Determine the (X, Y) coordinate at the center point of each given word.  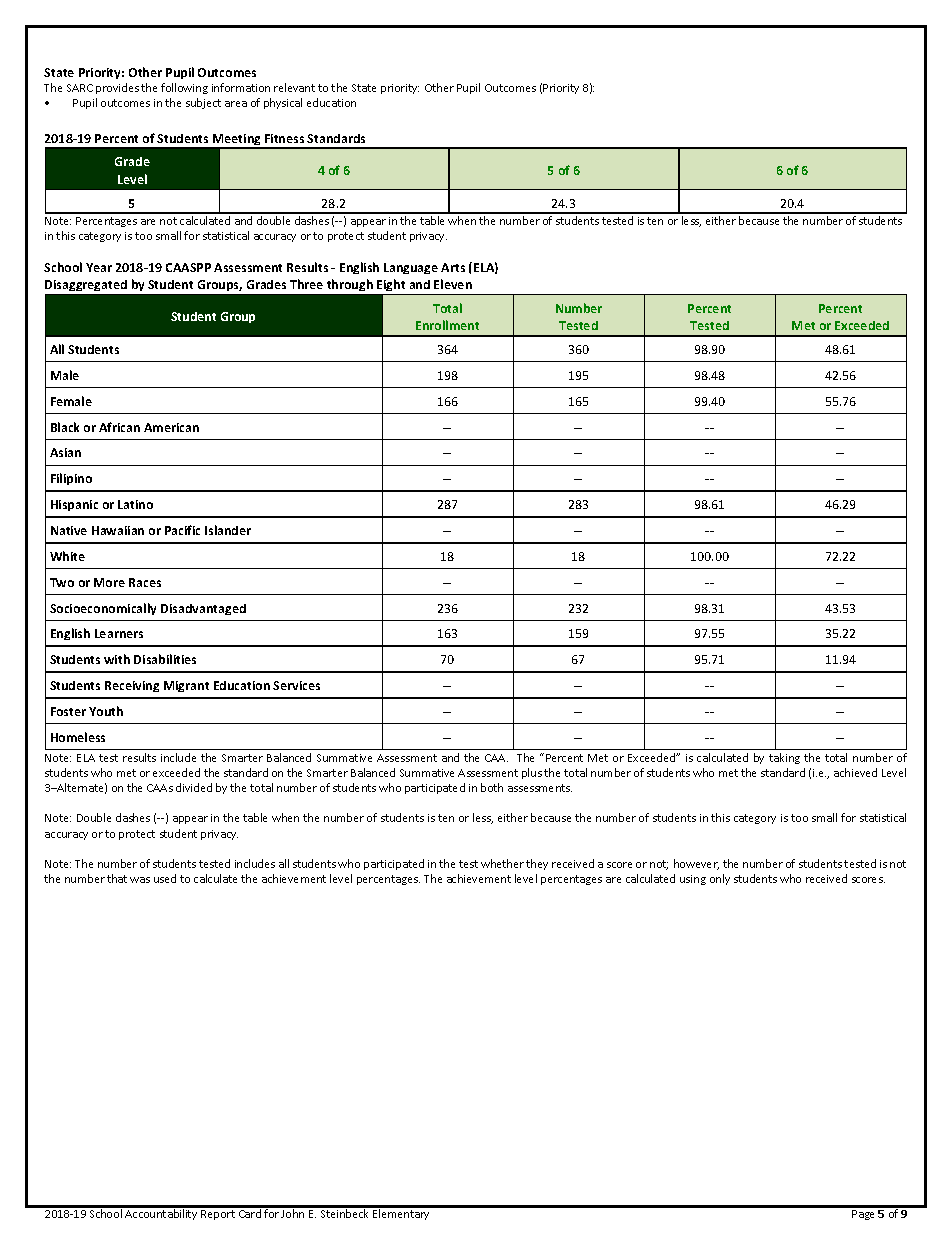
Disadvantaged (203, 609)
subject (203, 103)
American (171, 427)
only (720, 879)
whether (502, 863)
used (165, 878)
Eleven (453, 284)
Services (296, 685)
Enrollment (447, 325)
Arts (453, 267)
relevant (294, 87)
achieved (855, 772)
